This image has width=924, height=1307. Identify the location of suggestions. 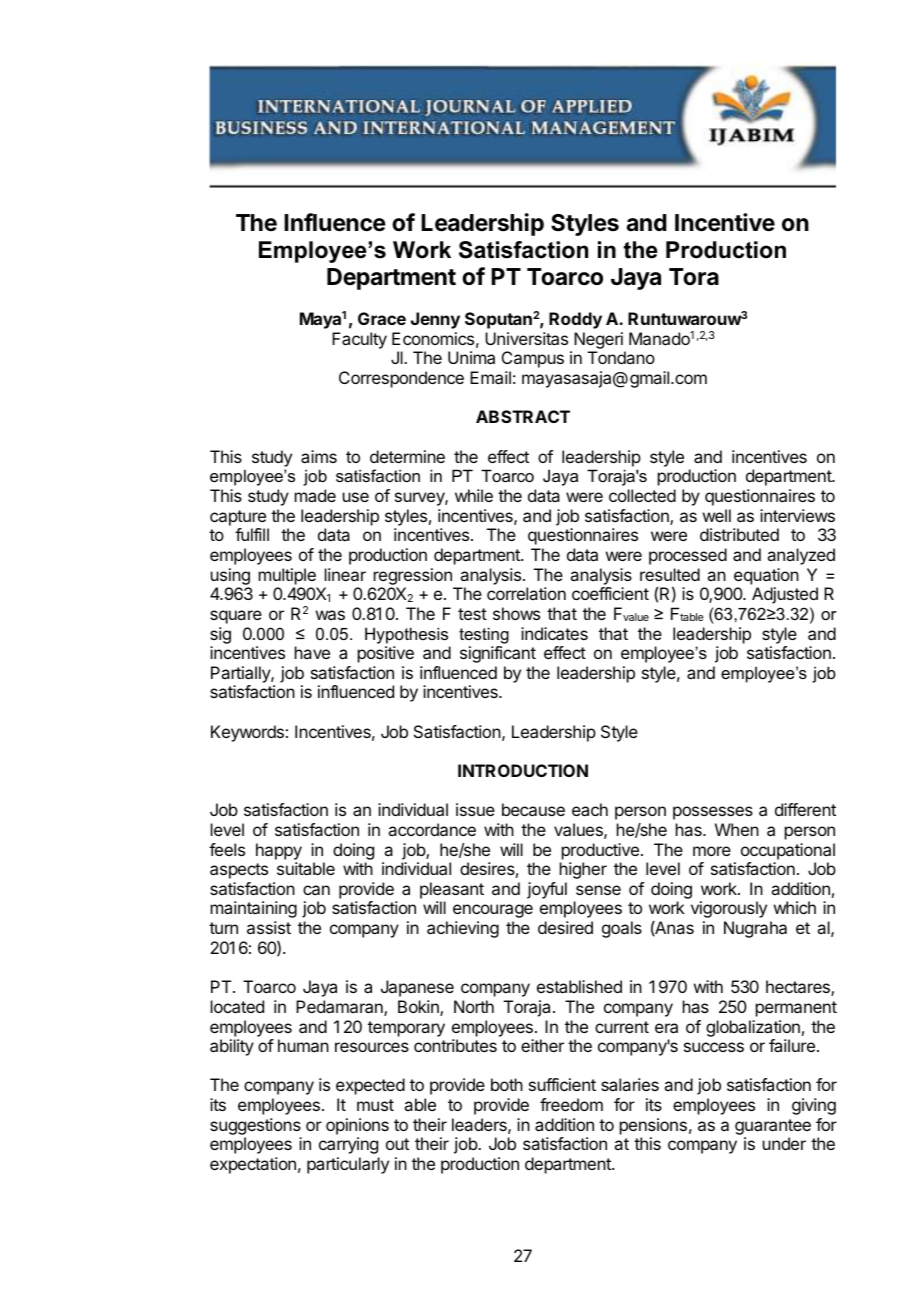
(255, 1126).
